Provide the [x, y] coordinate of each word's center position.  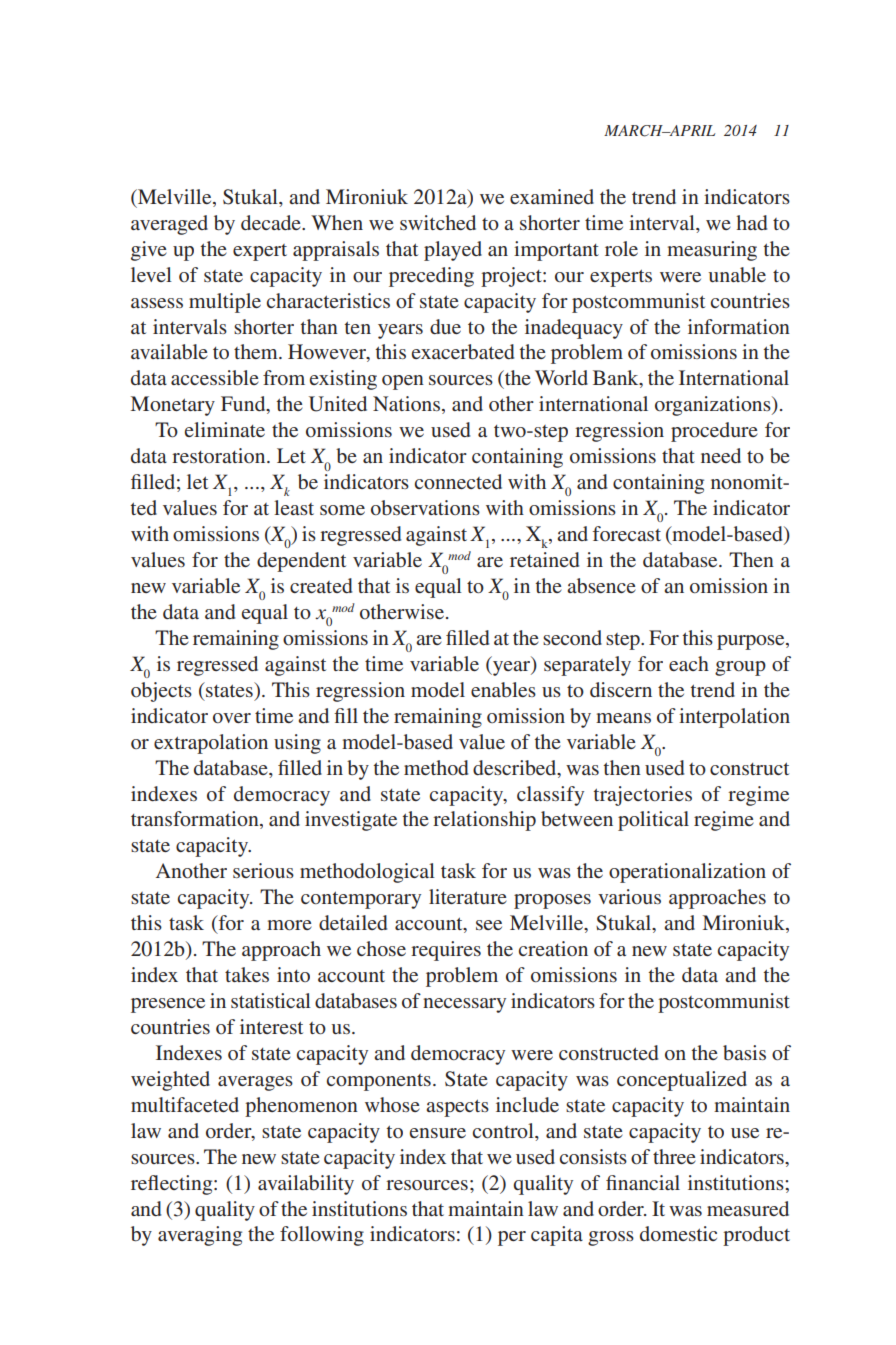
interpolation [734, 718]
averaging [200, 1236]
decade [272, 222]
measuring [712, 251]
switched [438, 222]
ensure [438, 1133]
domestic [678, 1233]
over [232, 718]
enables [503, 689]
